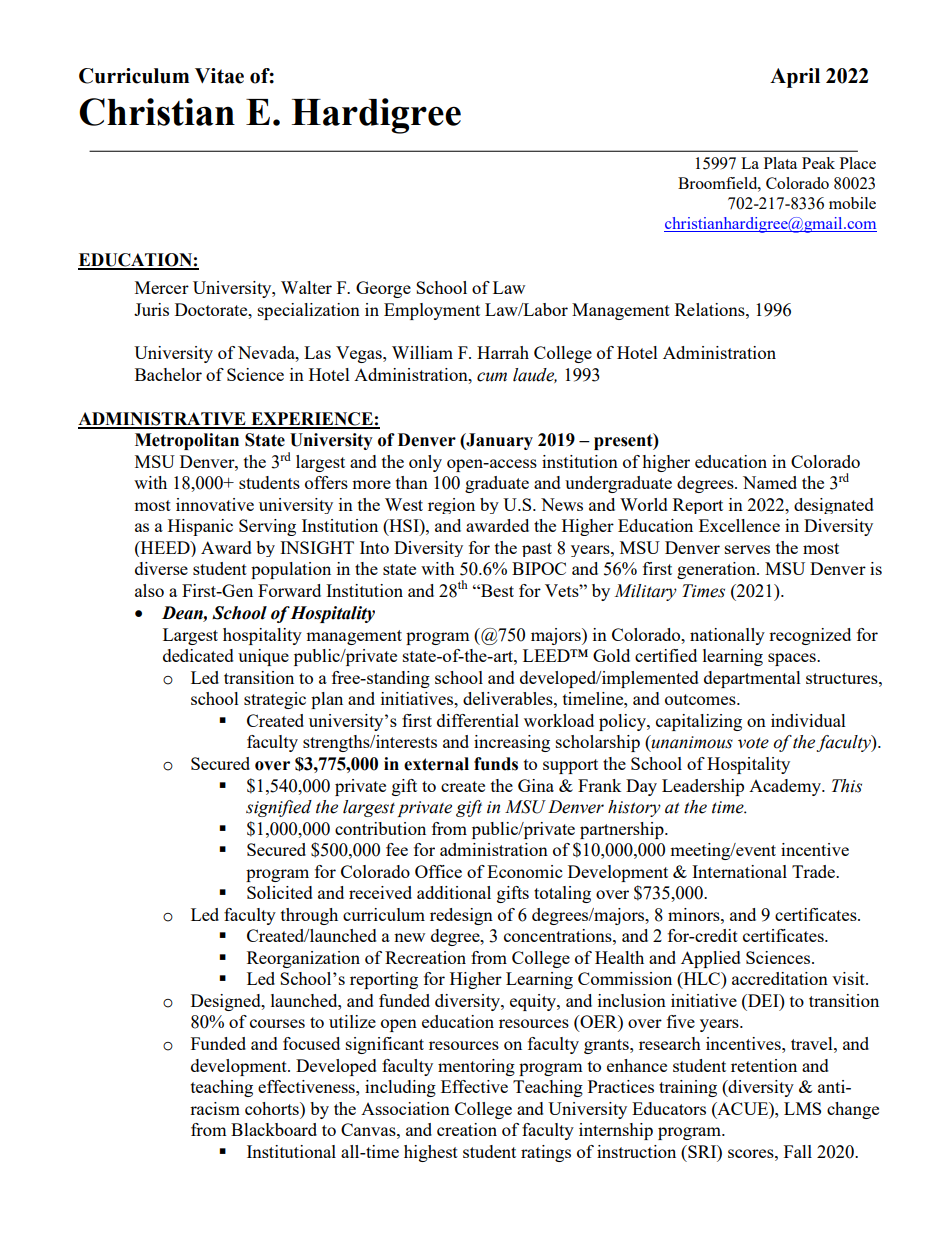  I want to click on Bachelor, so click(168, 374).
